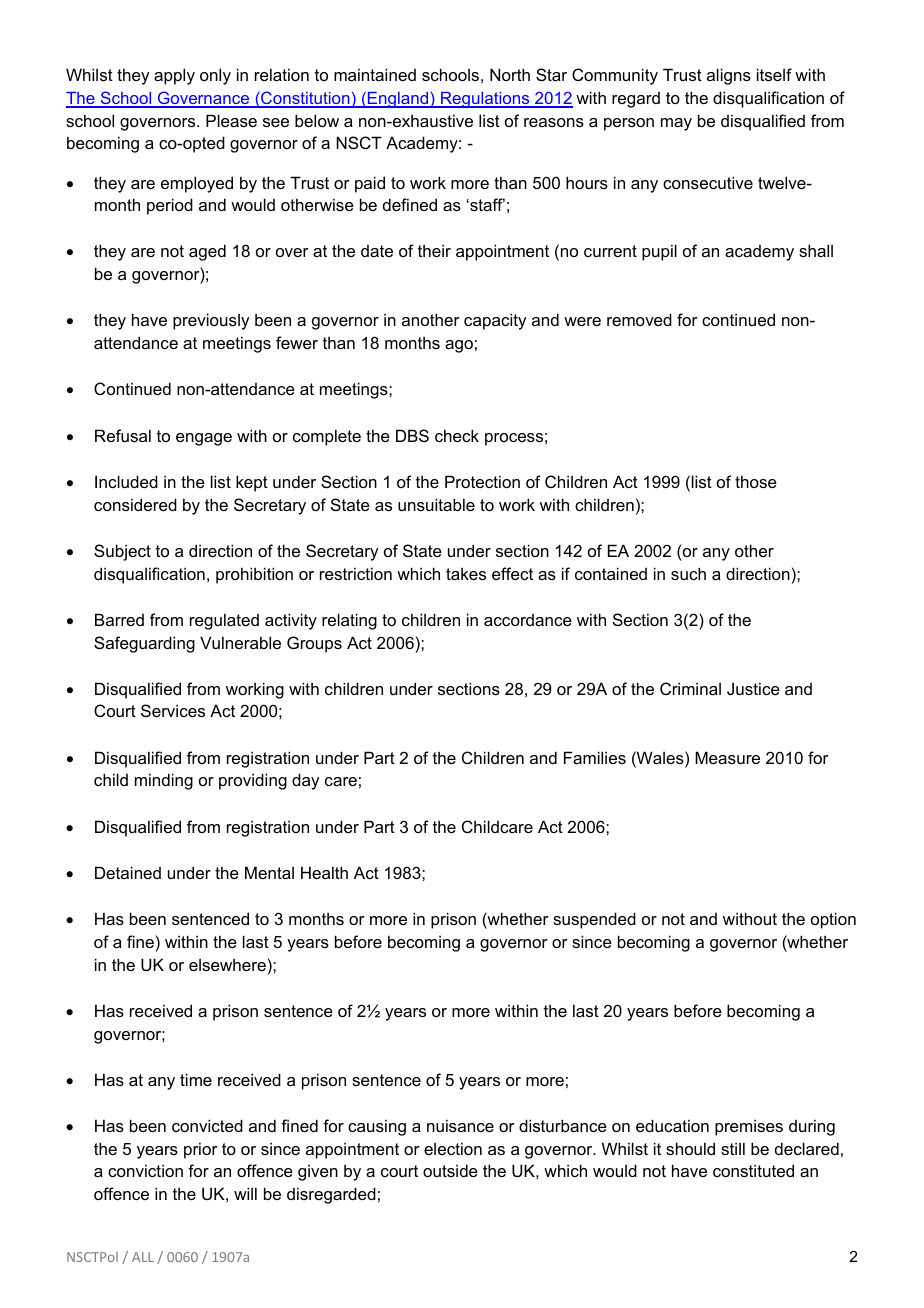  I want to click on regulated, so click(224, 621).
